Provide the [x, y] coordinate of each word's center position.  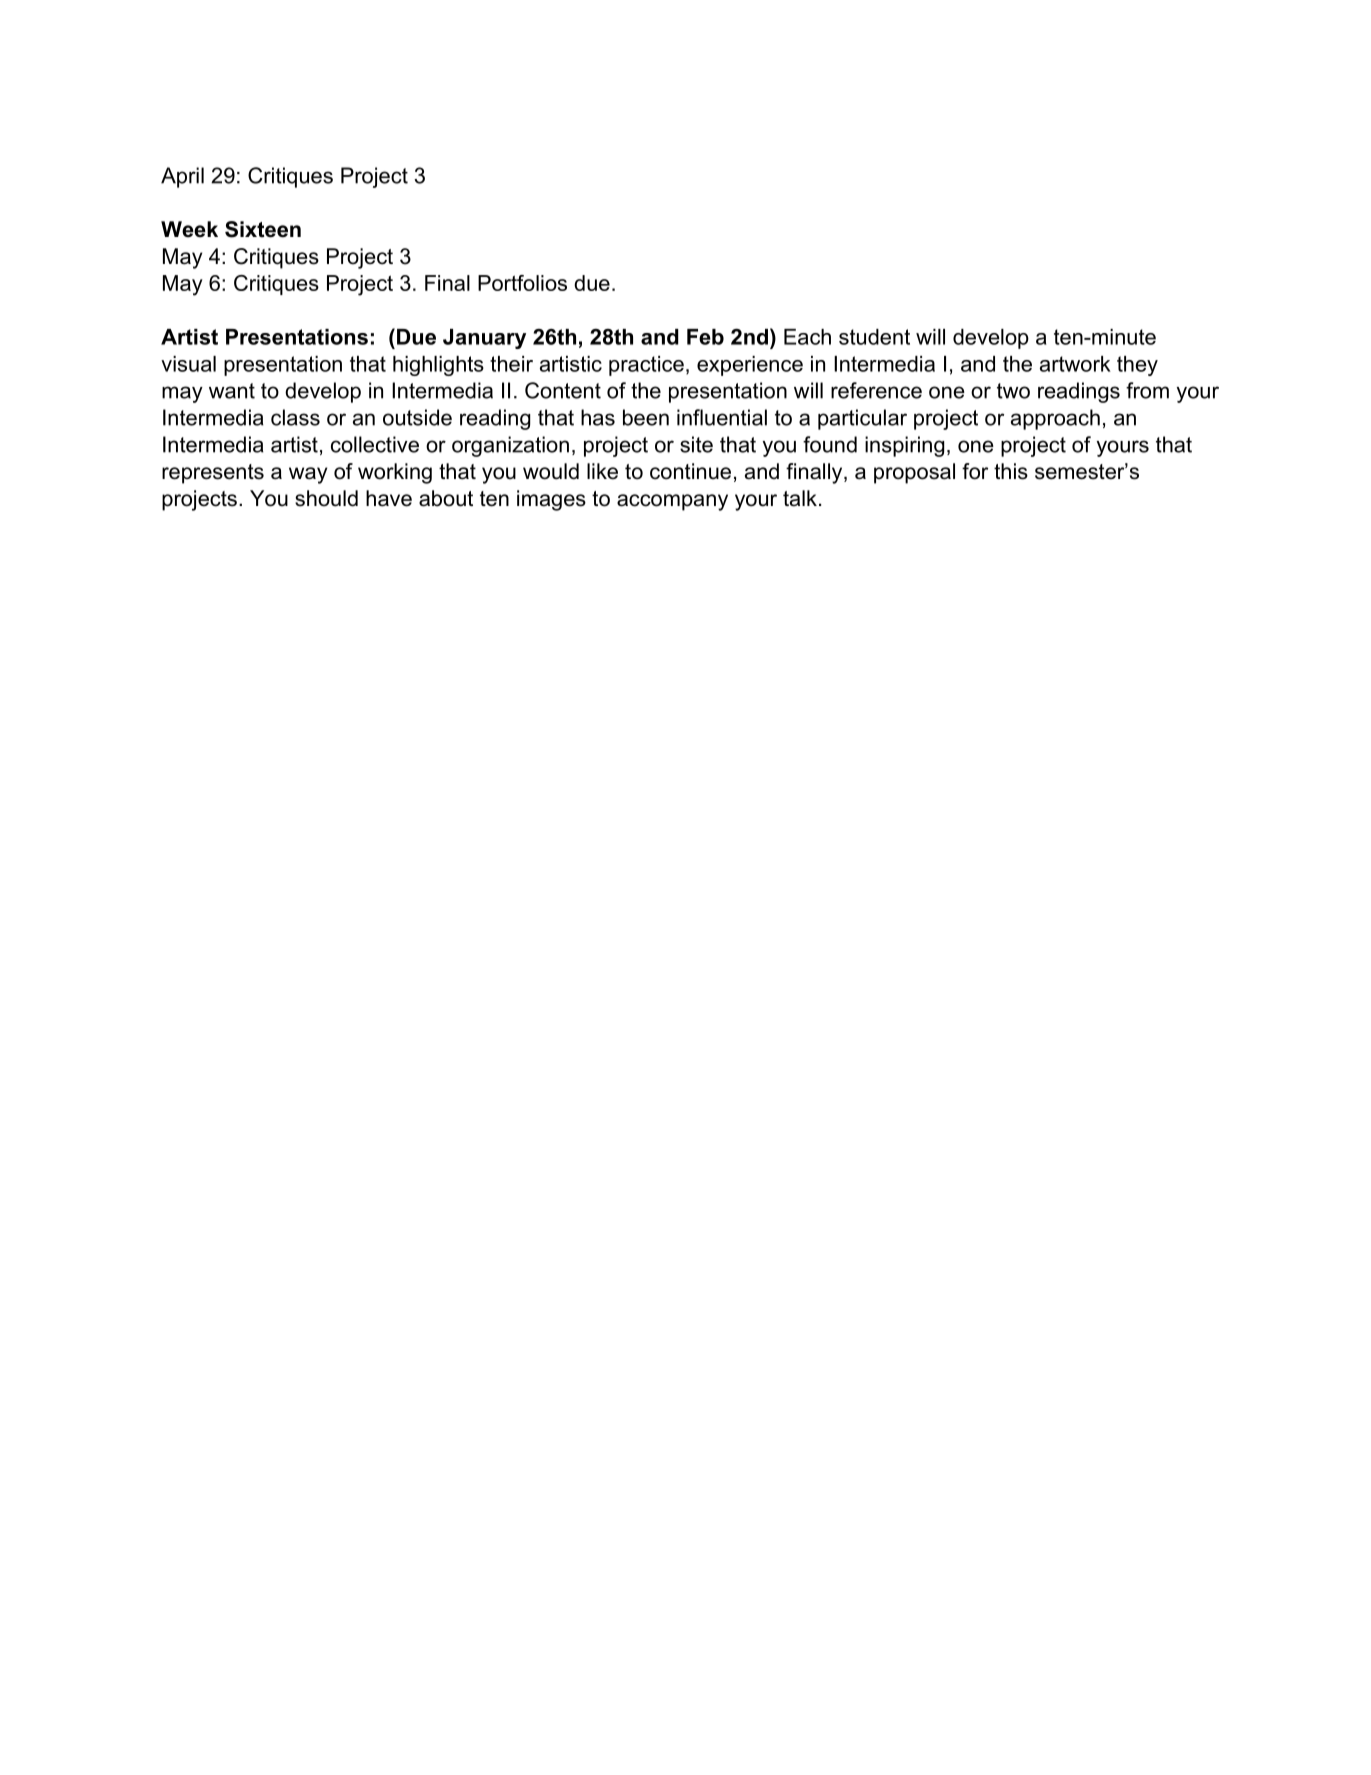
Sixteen [263, 229]
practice [646, 366]
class [295, 417]
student [874, 337]
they [1137, 366]
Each [807, 337]
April [182, 177]
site [696, 444]
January [484, 339]
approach [1055, 419]
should [326, 498]
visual [188, 364]
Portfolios [522, 283]
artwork [1075, 364]
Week [189, 229]
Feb [705, 337]
